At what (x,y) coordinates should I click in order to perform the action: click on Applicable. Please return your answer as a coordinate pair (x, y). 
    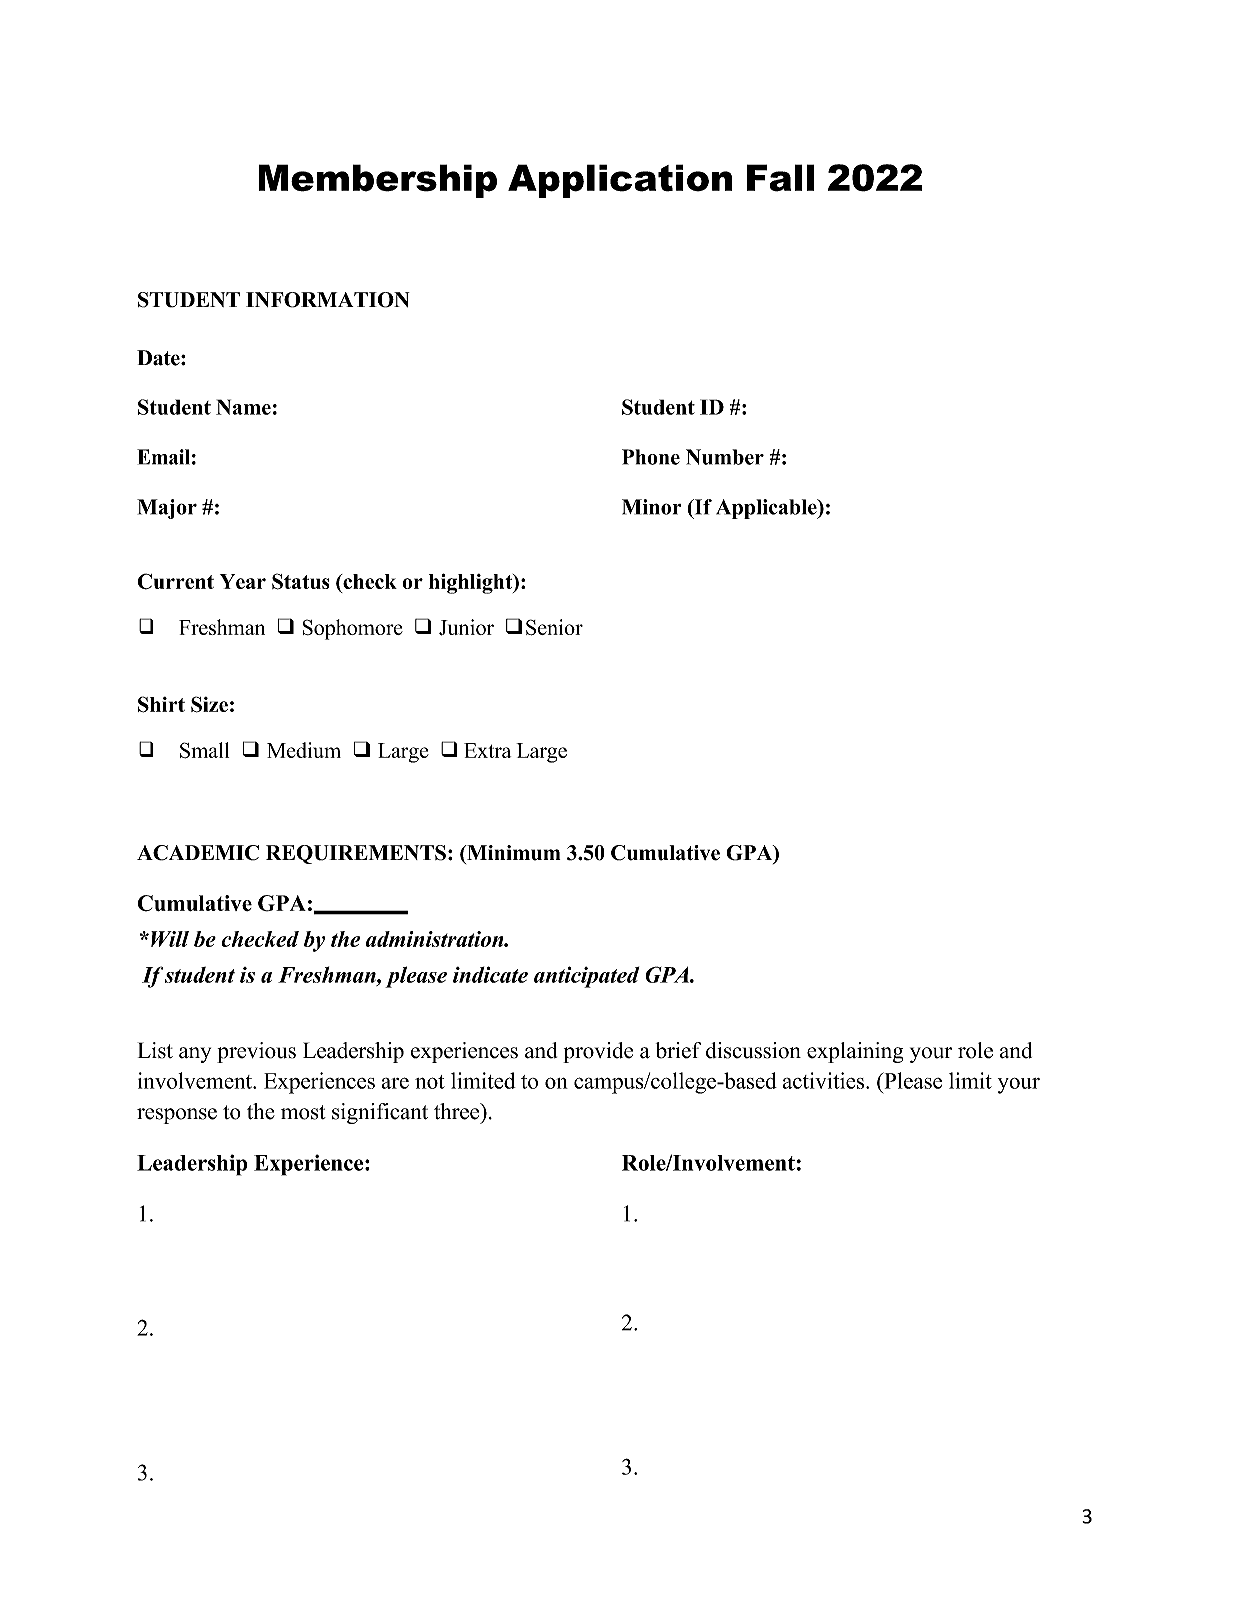
    Looking at the image, I should click on (767, 509).
